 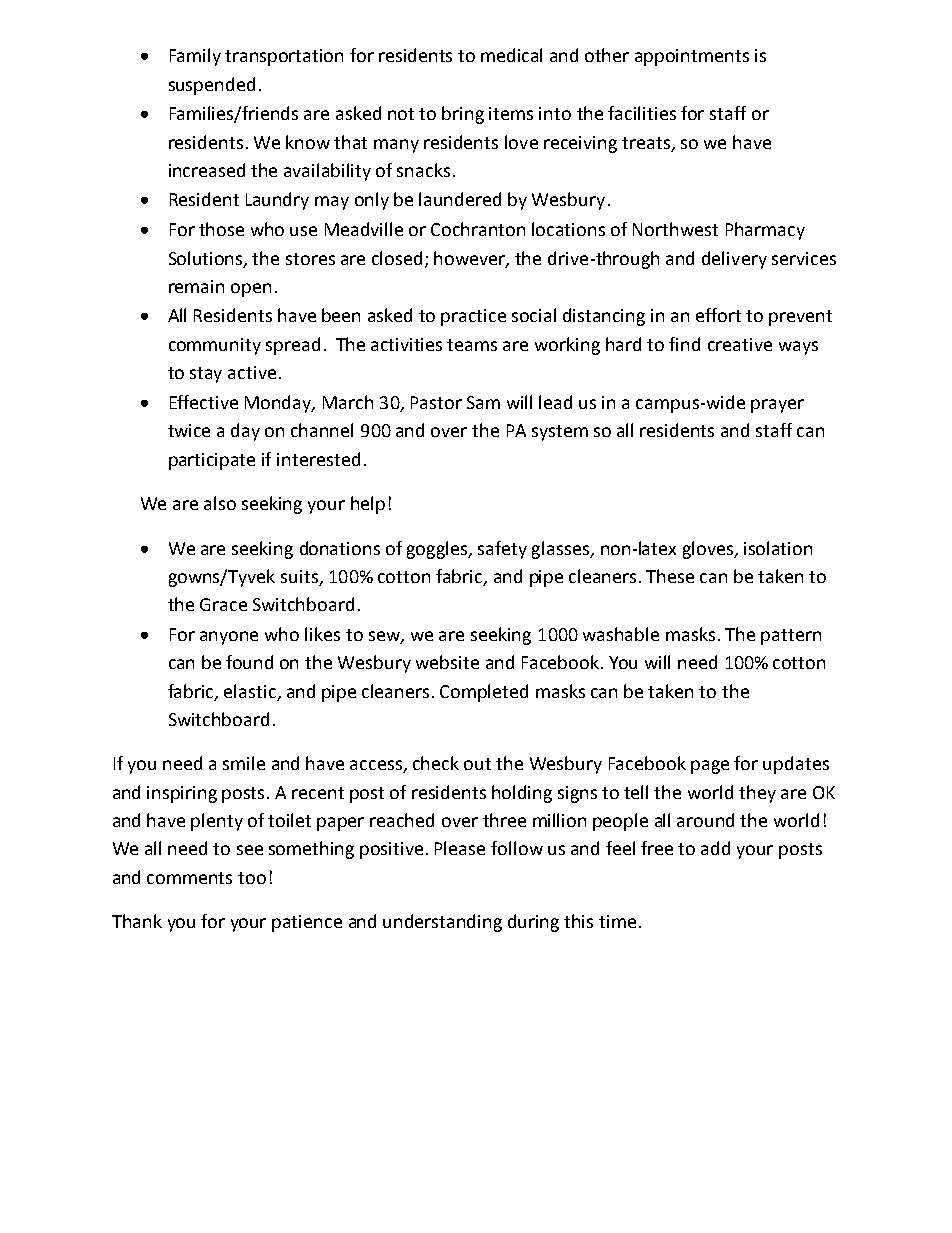 What do you see at coordinates (692, 57) in the screenshot?
I see `appointments` at bounding box center [692, 57].
